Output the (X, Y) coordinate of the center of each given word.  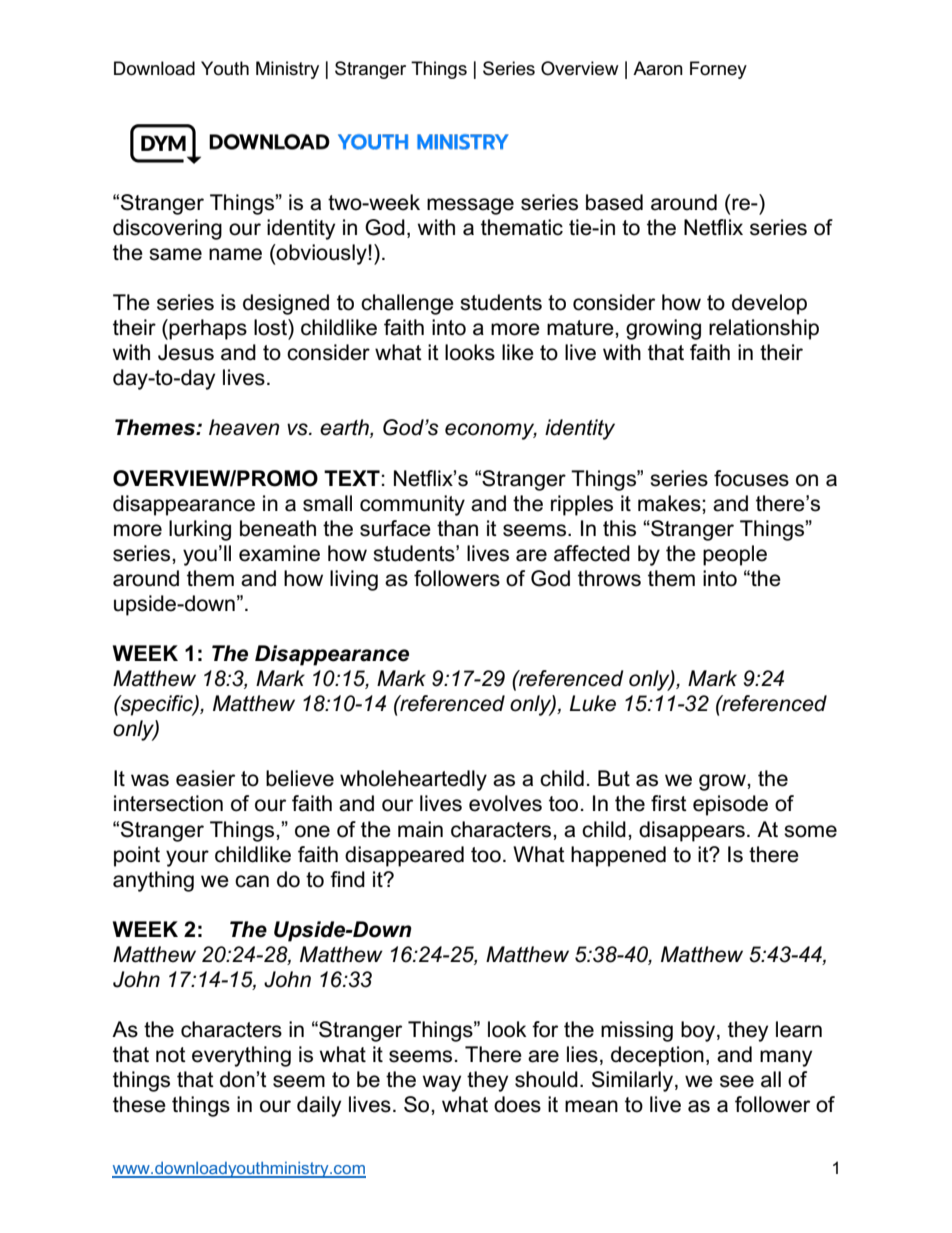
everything (241, 1056)
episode (730, 805)
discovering (167, 229)
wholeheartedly (413, 780)
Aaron (658, 68)
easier (205, 778)
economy (491, 431)
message (470, 206)
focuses (751, 478)
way (442, 1083)
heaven (244, 427)
